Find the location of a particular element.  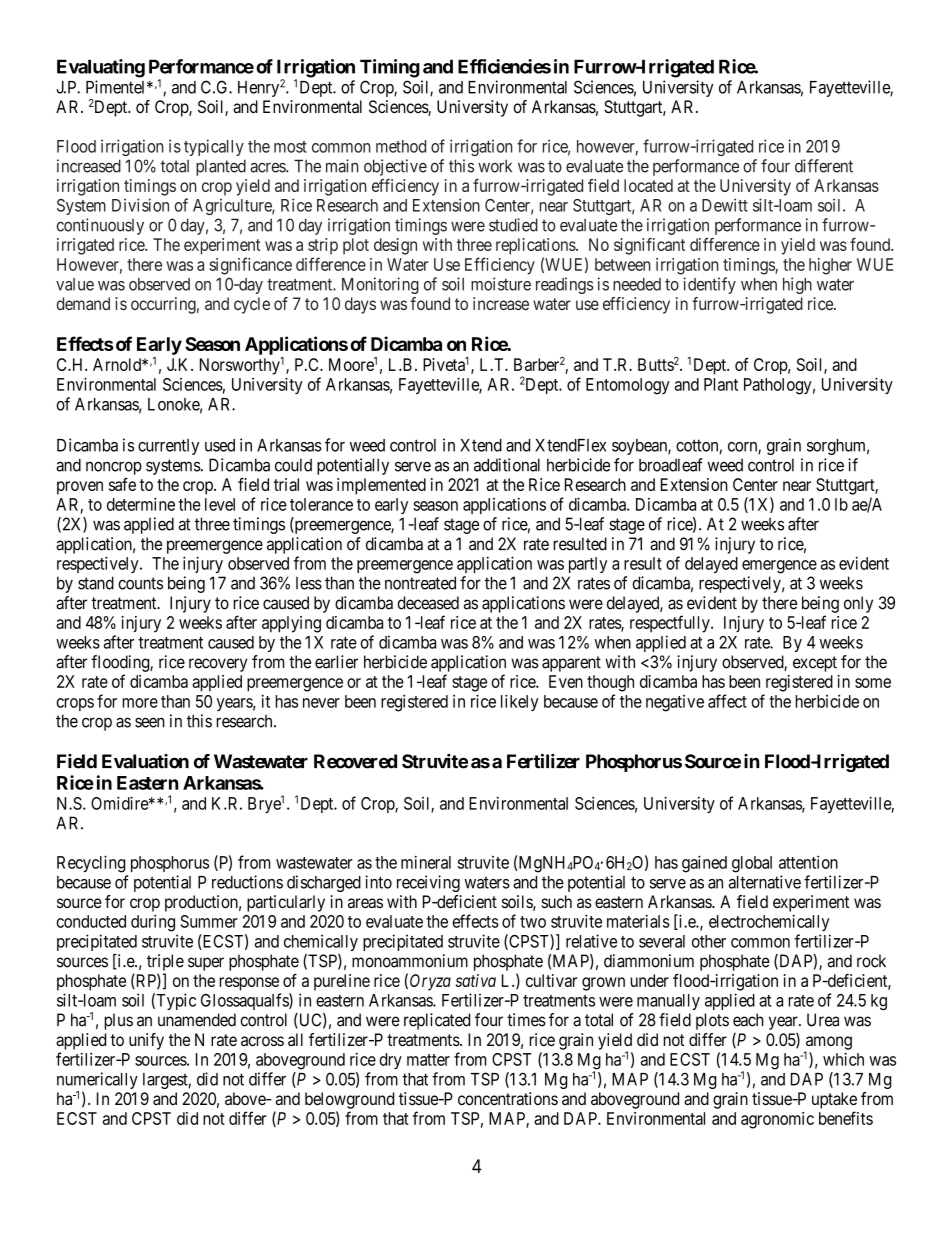

agronomic is located at coordinates (777, 1120).
